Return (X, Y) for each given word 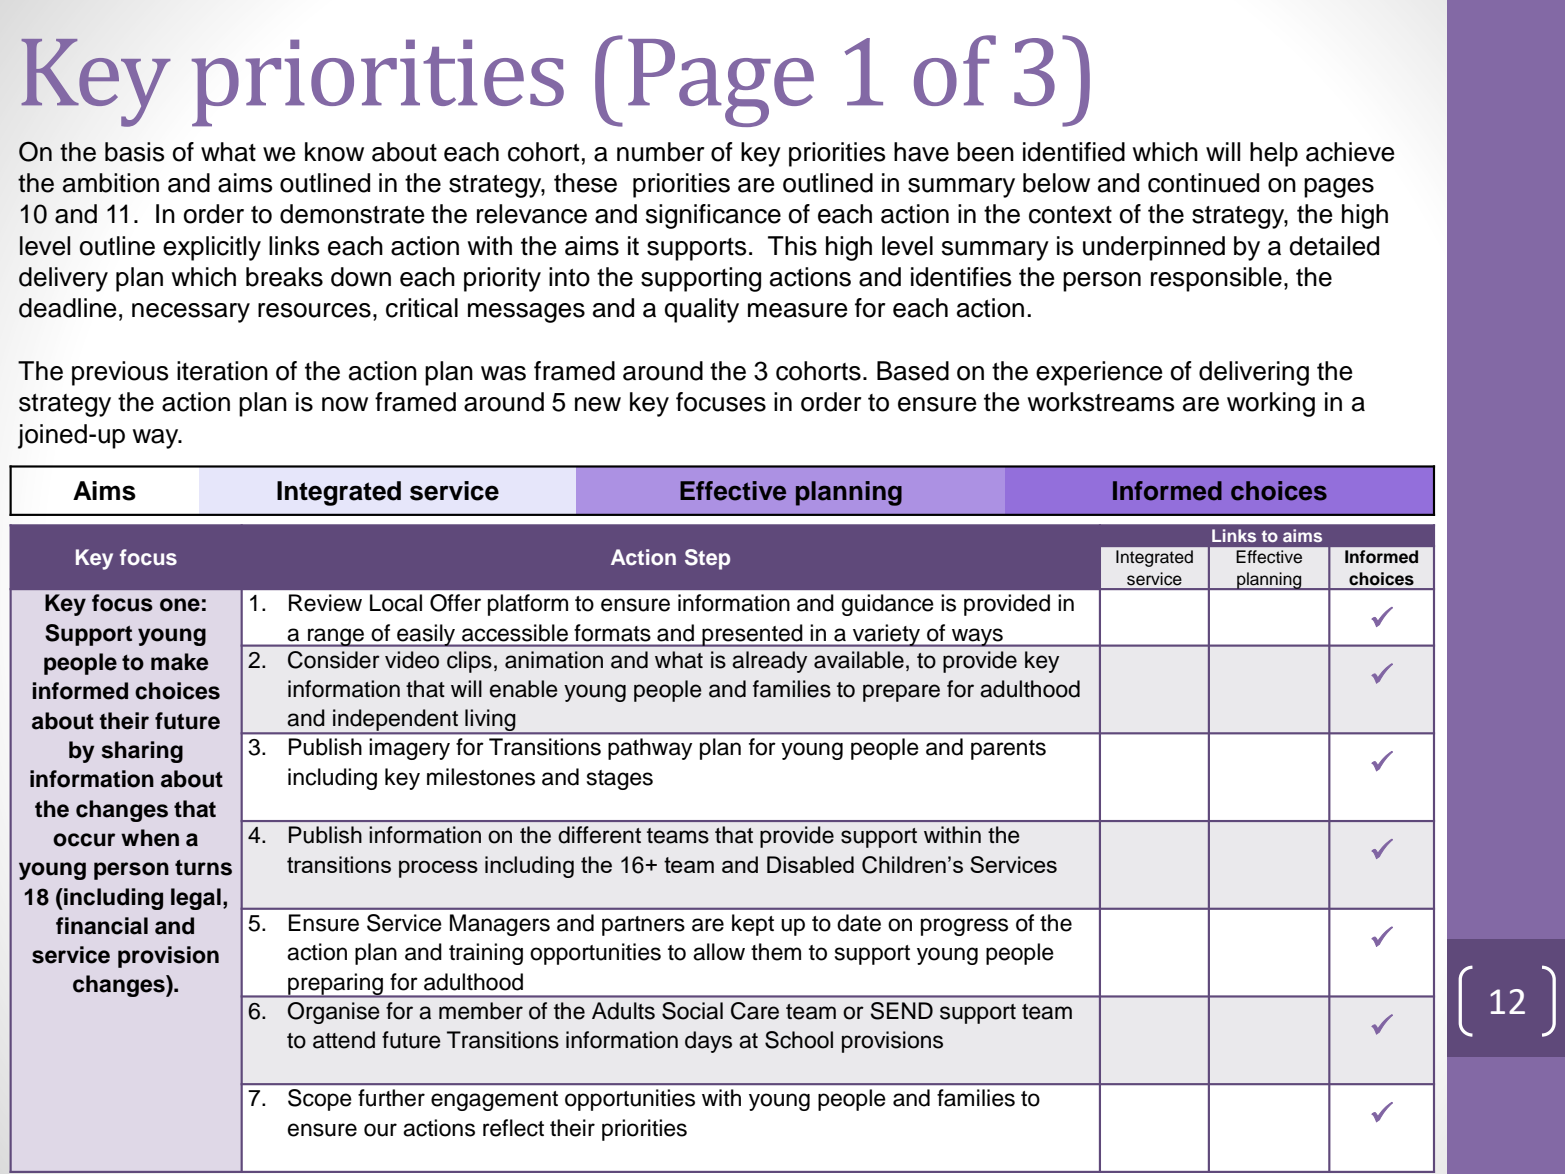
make (179, 662)
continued (1203, 183)
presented (753, 635)
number (661, 152)
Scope (320, 1100)
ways (977, 637)
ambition (111, 183)
